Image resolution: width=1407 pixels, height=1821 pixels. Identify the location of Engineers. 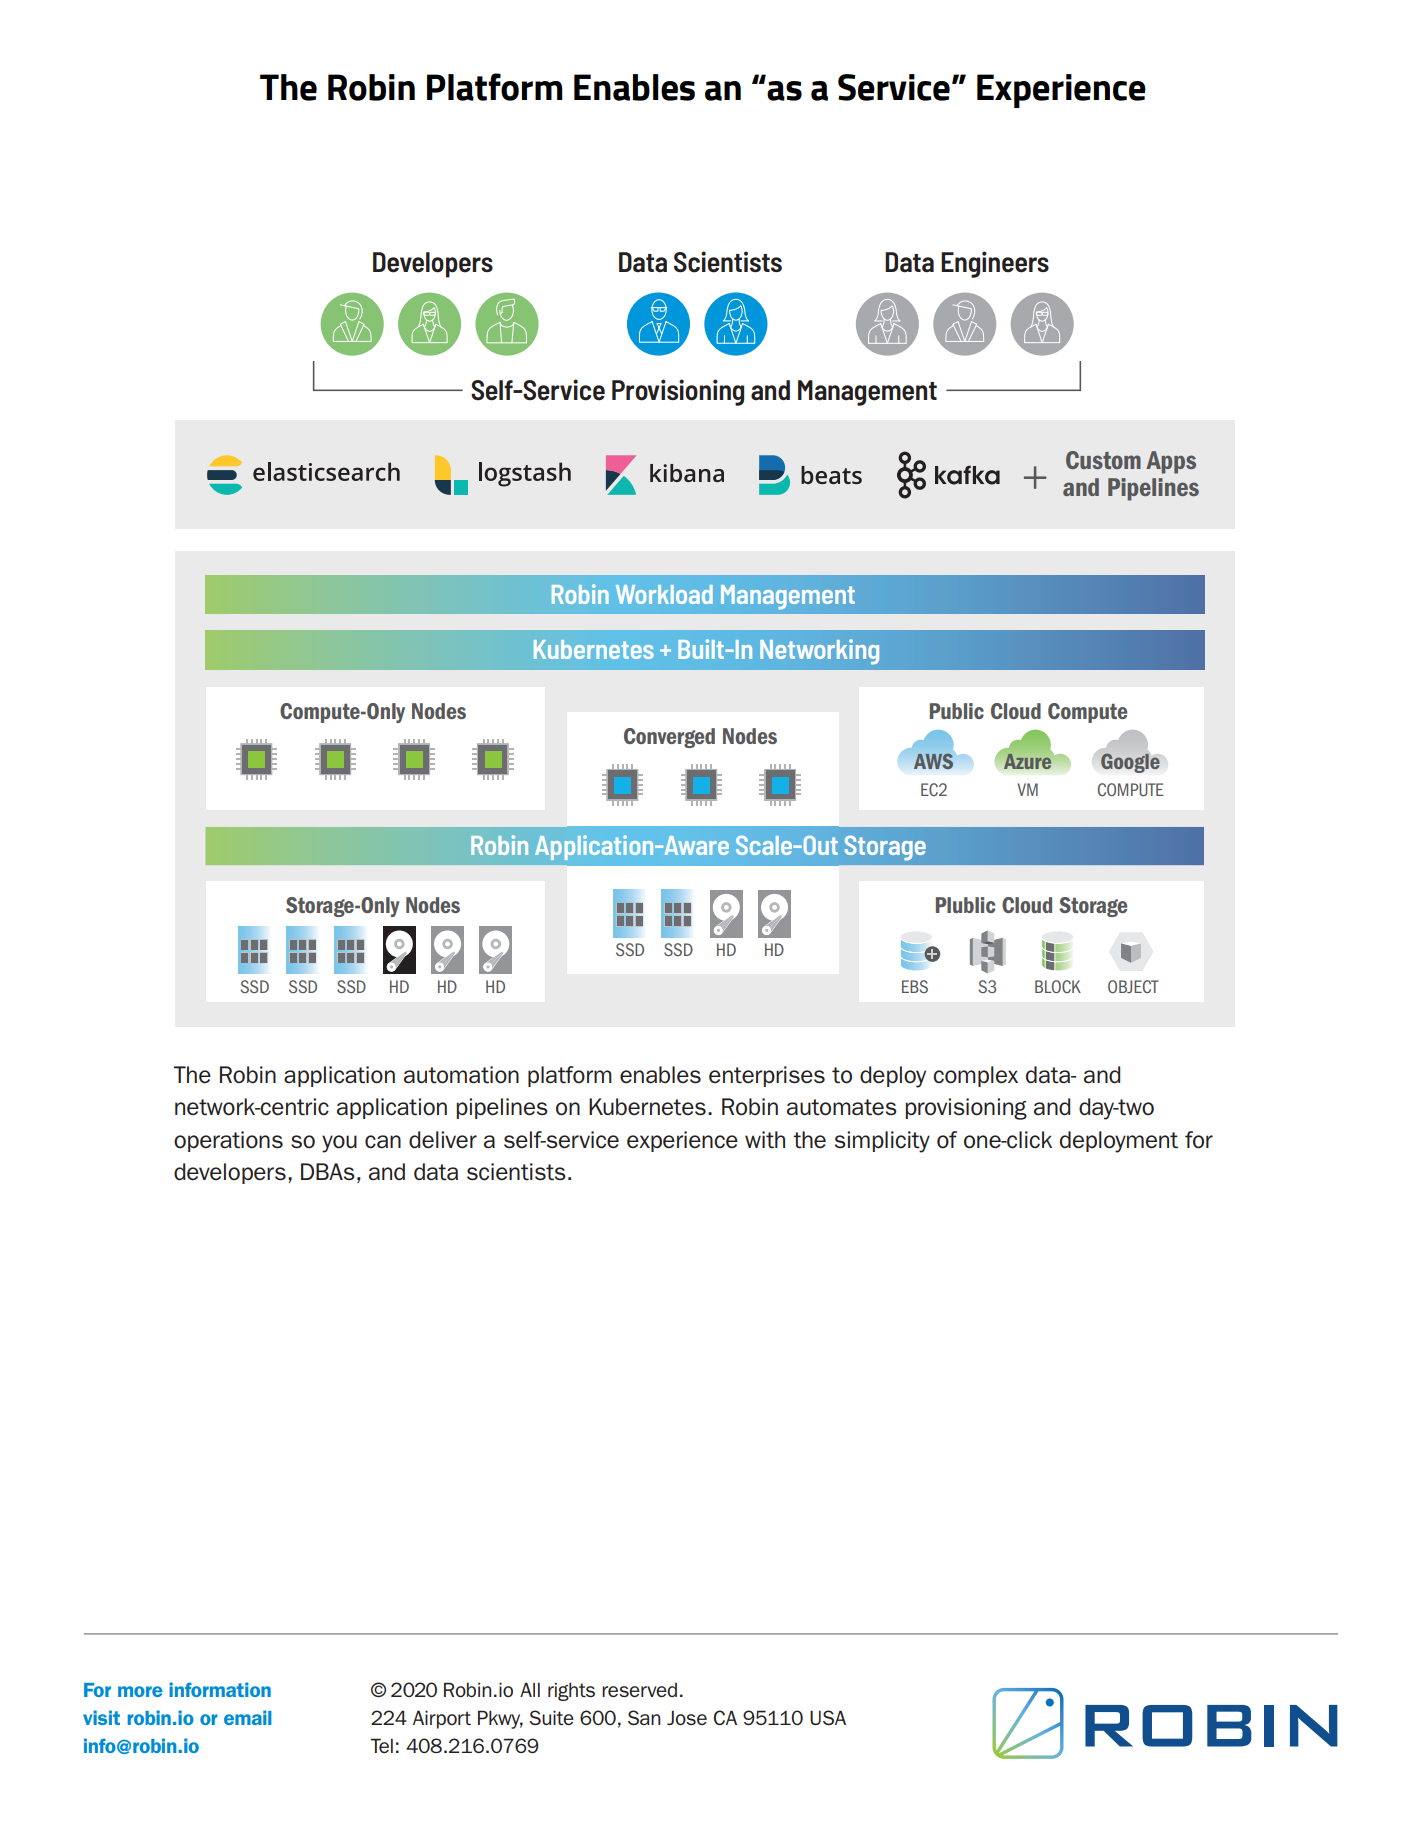
(995, 264).
